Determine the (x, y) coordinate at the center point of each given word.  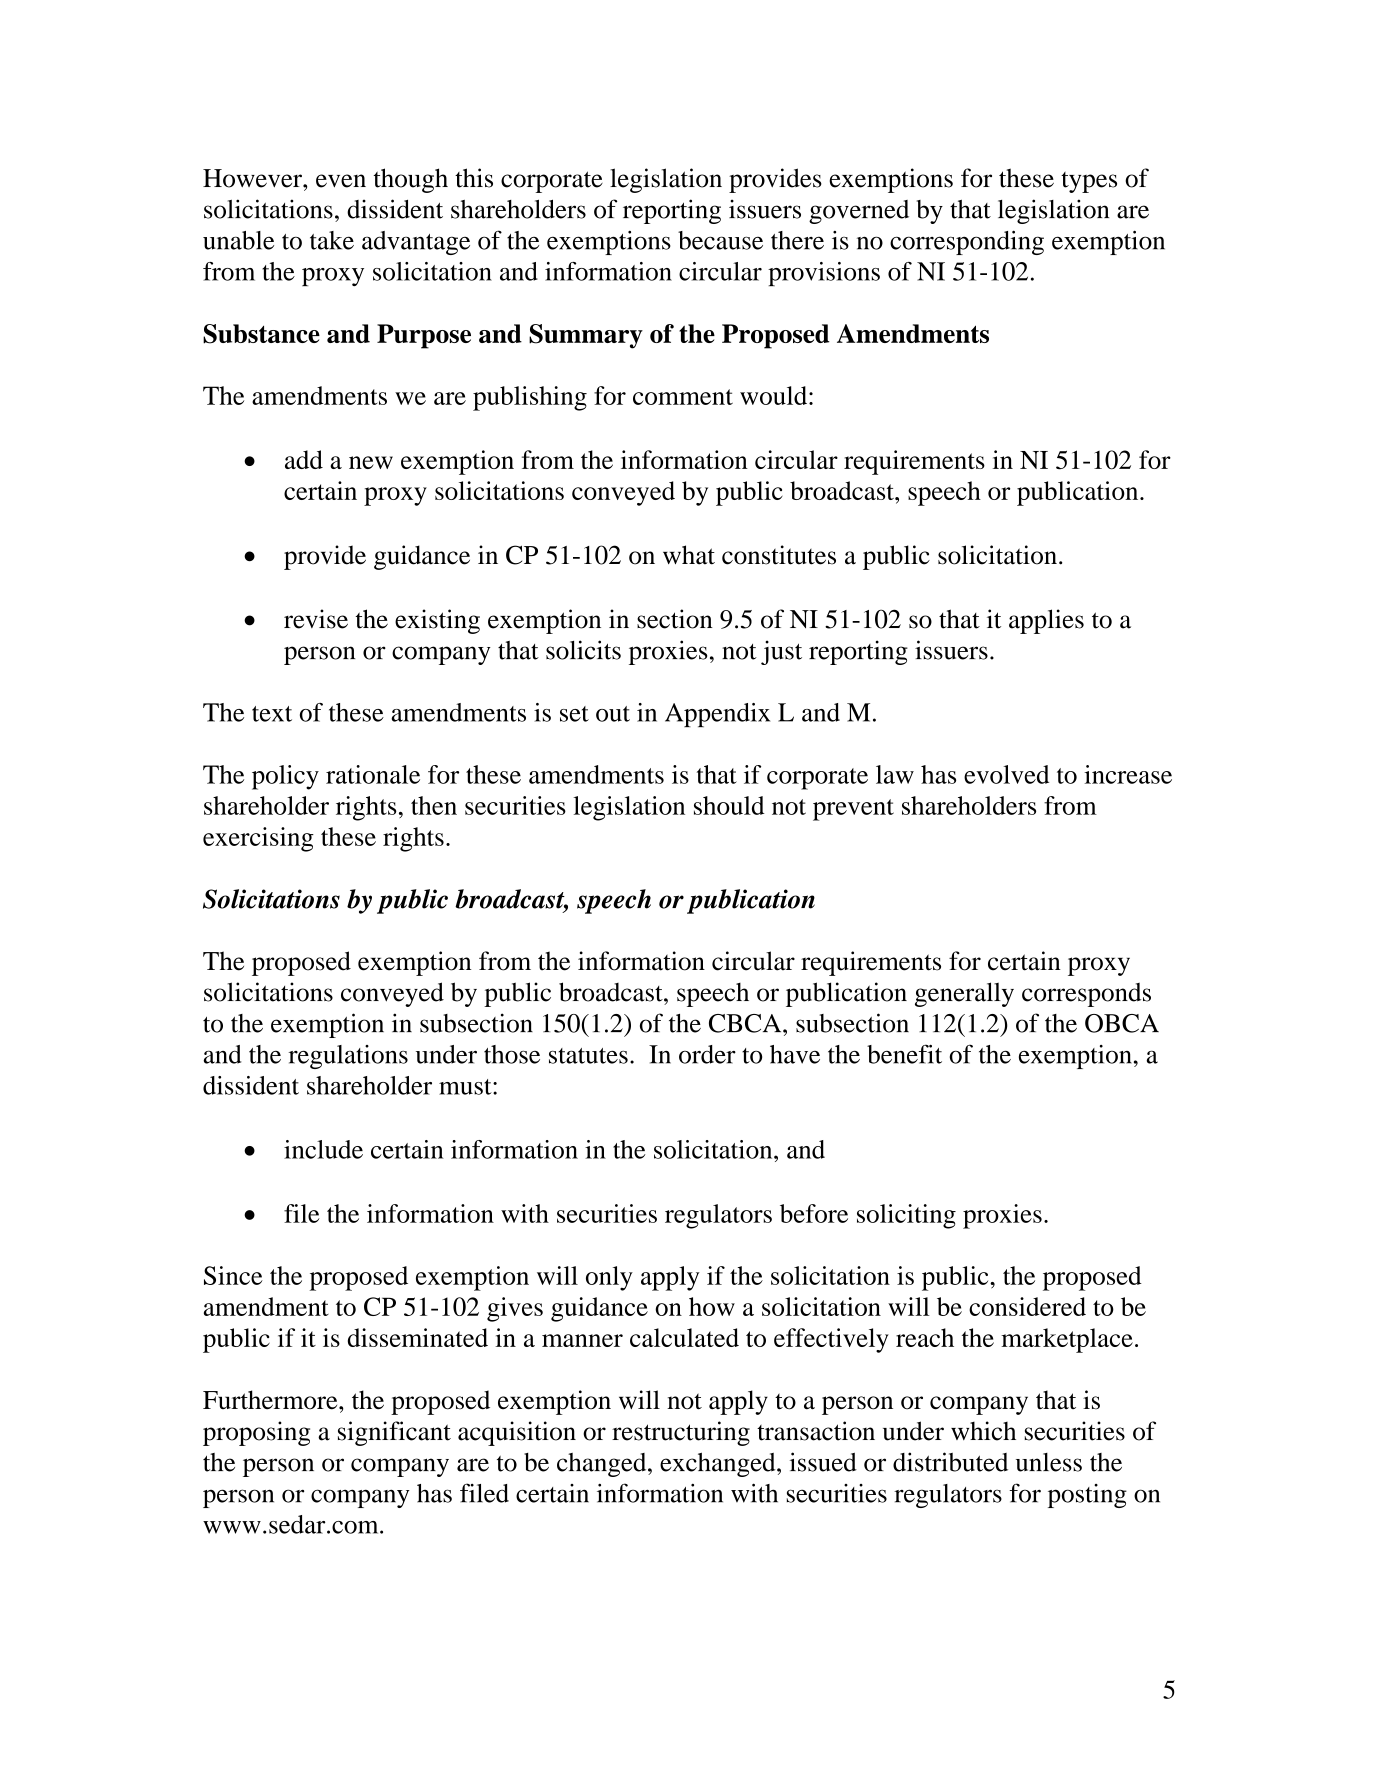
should (729, 805)
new (371, 462)
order (707, 1054)
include (323, 1149)
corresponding (967, 242)
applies (1046, 621)
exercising (258, 839)
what (689, 555)
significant (394, 1433)
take (332, 240)
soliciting (906, 1216)
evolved (1006, 774)
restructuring (681, 1433)
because (720, 240)
